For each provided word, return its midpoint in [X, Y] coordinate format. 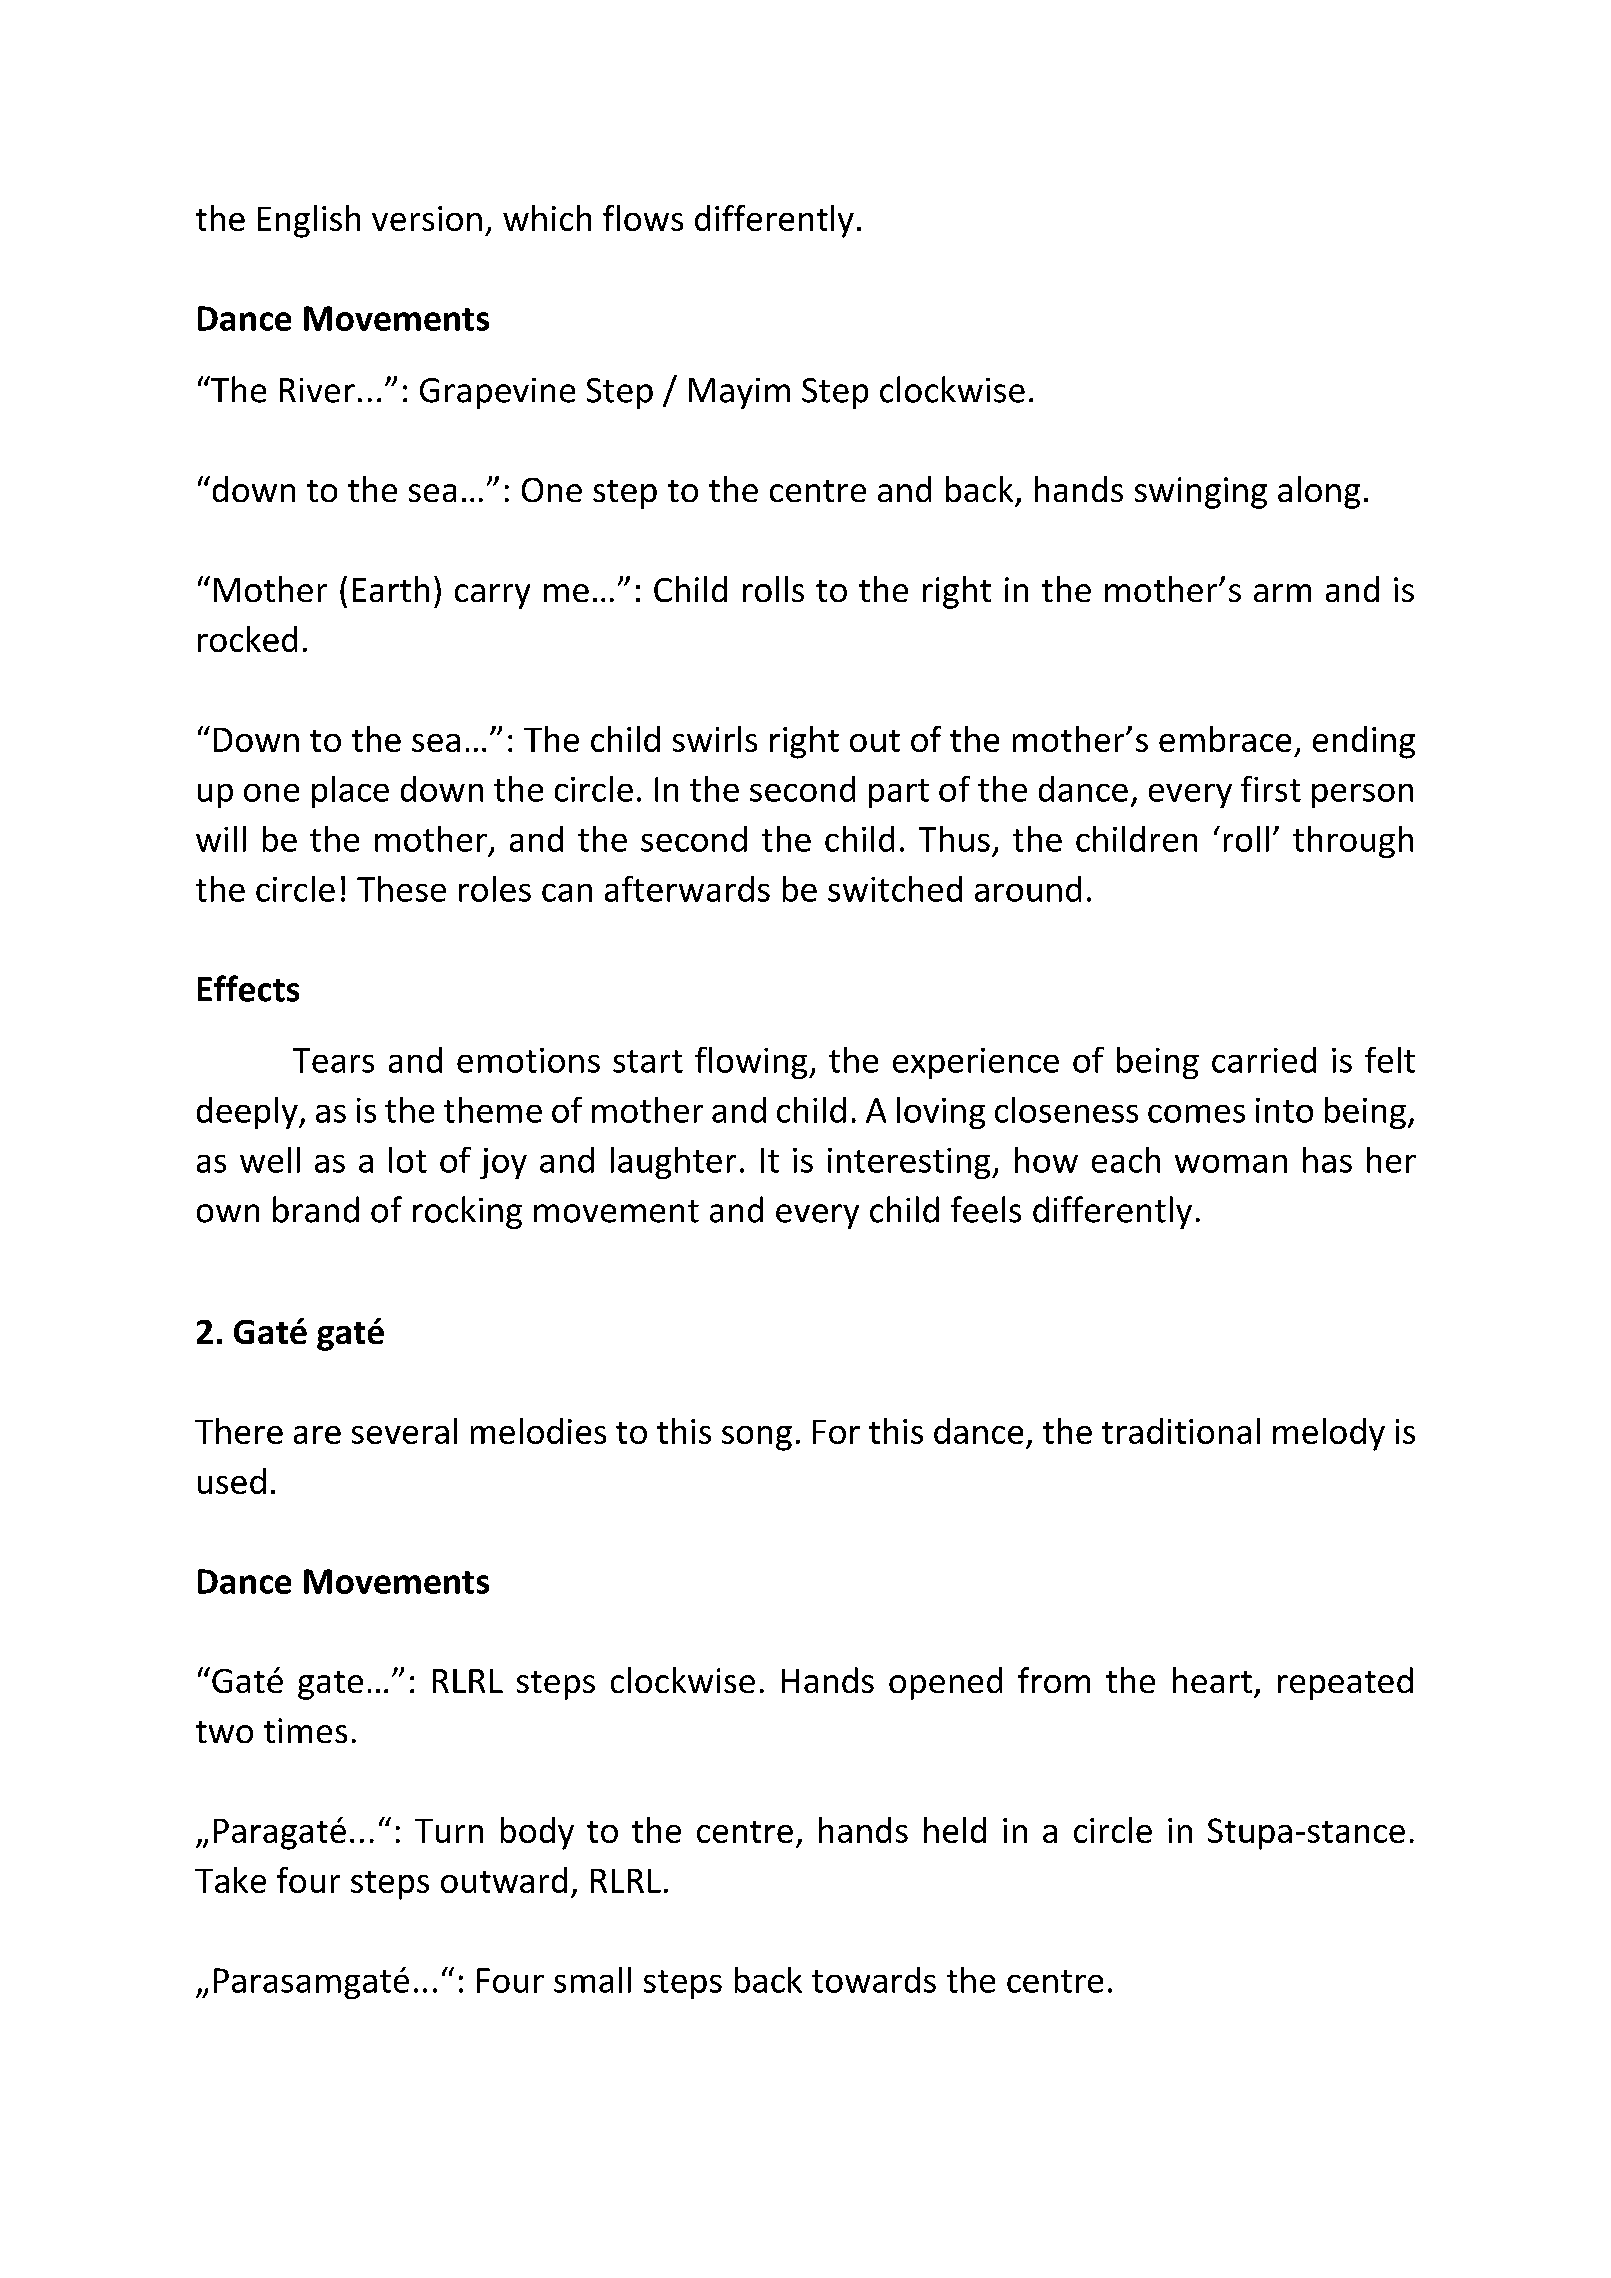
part [899, 793]
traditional [1181, 1431]
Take [230, 1880]
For [836, 1432]
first [1271, 789]
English [309, 221]
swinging [1201, 493]
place [350, 792]
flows [643, 218]
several [404, 1431]
